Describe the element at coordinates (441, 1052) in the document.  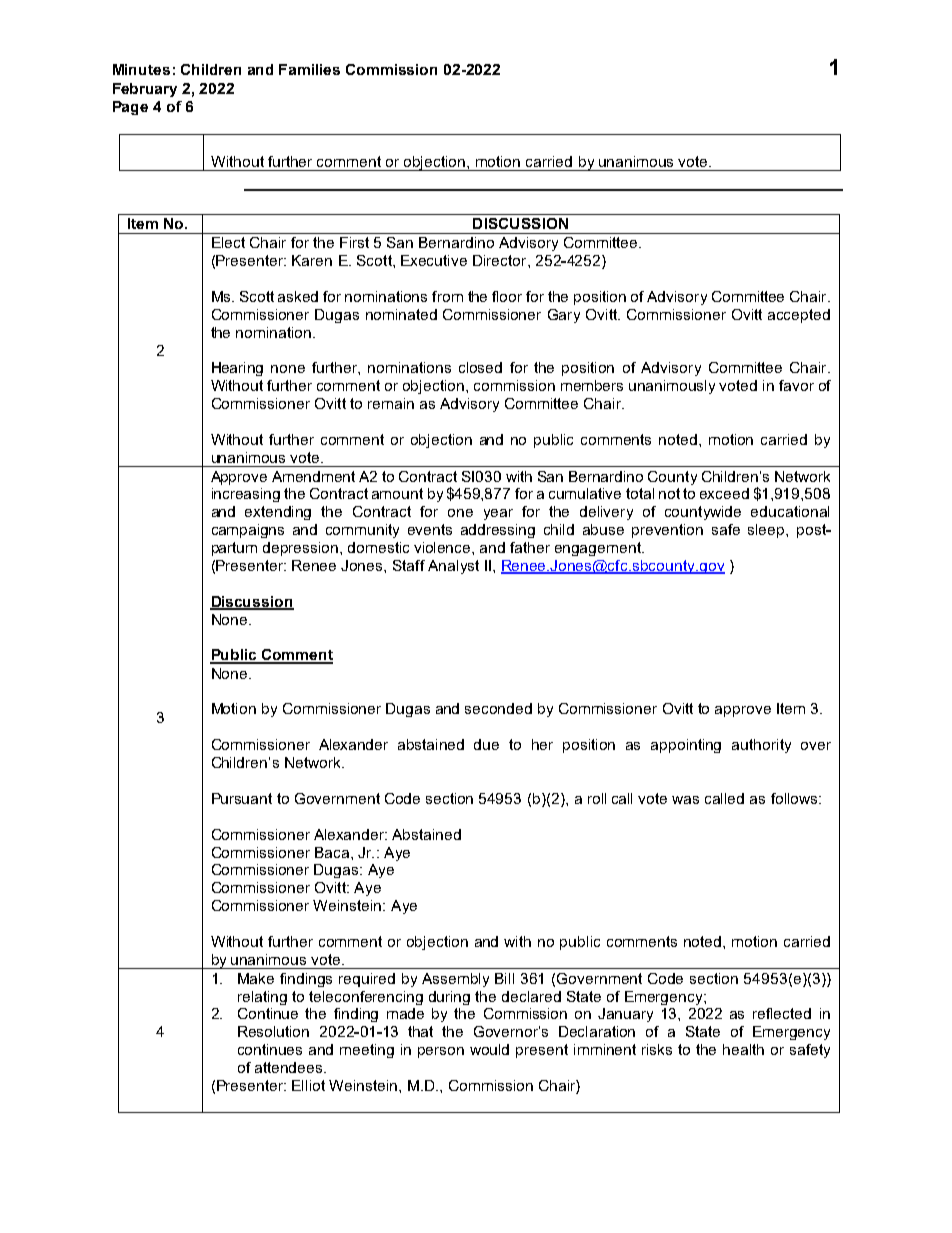
I see `person` at that location.
